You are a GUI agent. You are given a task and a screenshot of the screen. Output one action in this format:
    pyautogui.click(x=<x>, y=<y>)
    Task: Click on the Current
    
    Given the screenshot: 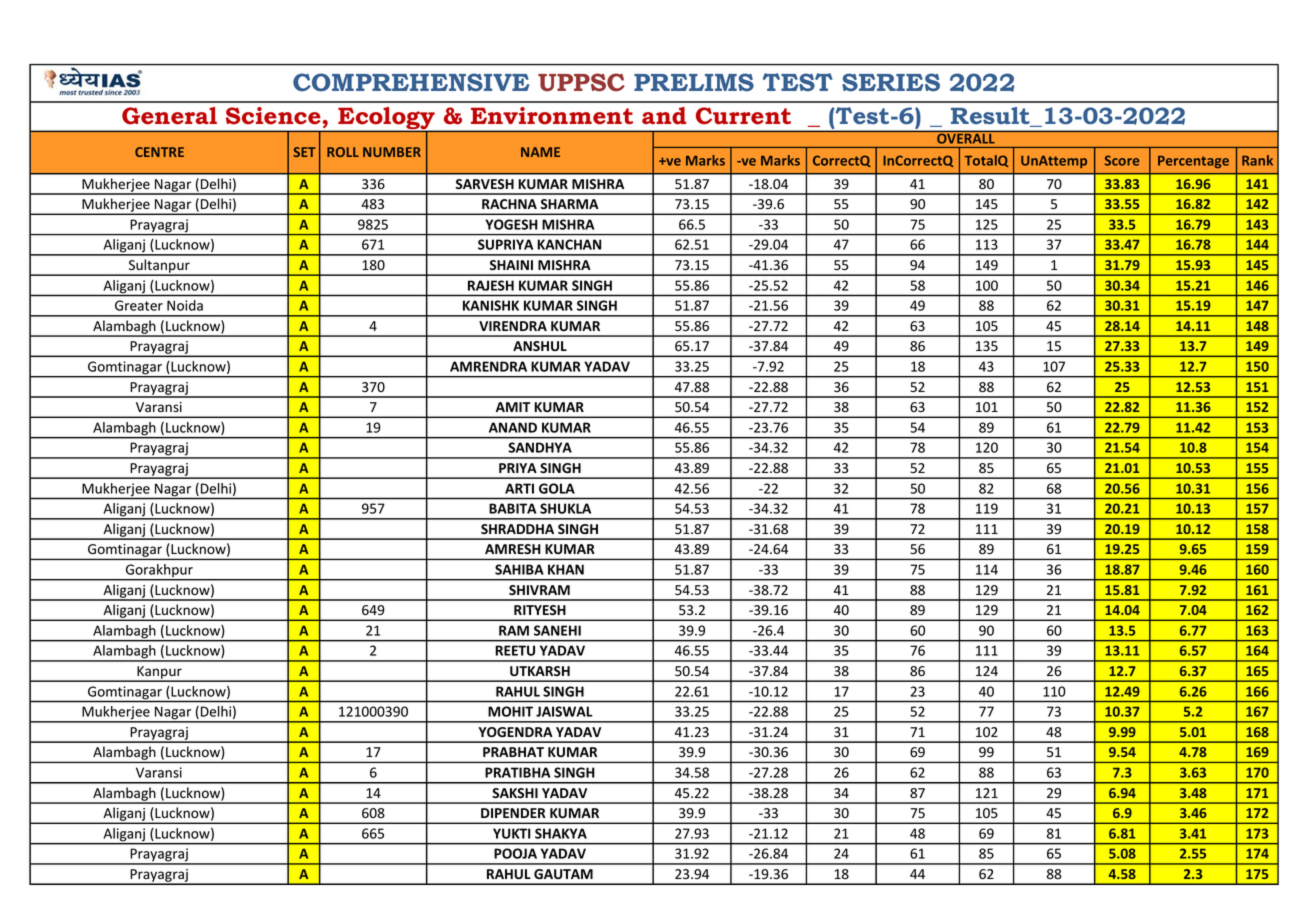 What is the action you would take?
    pyautogui.click(x=743, y=116)
